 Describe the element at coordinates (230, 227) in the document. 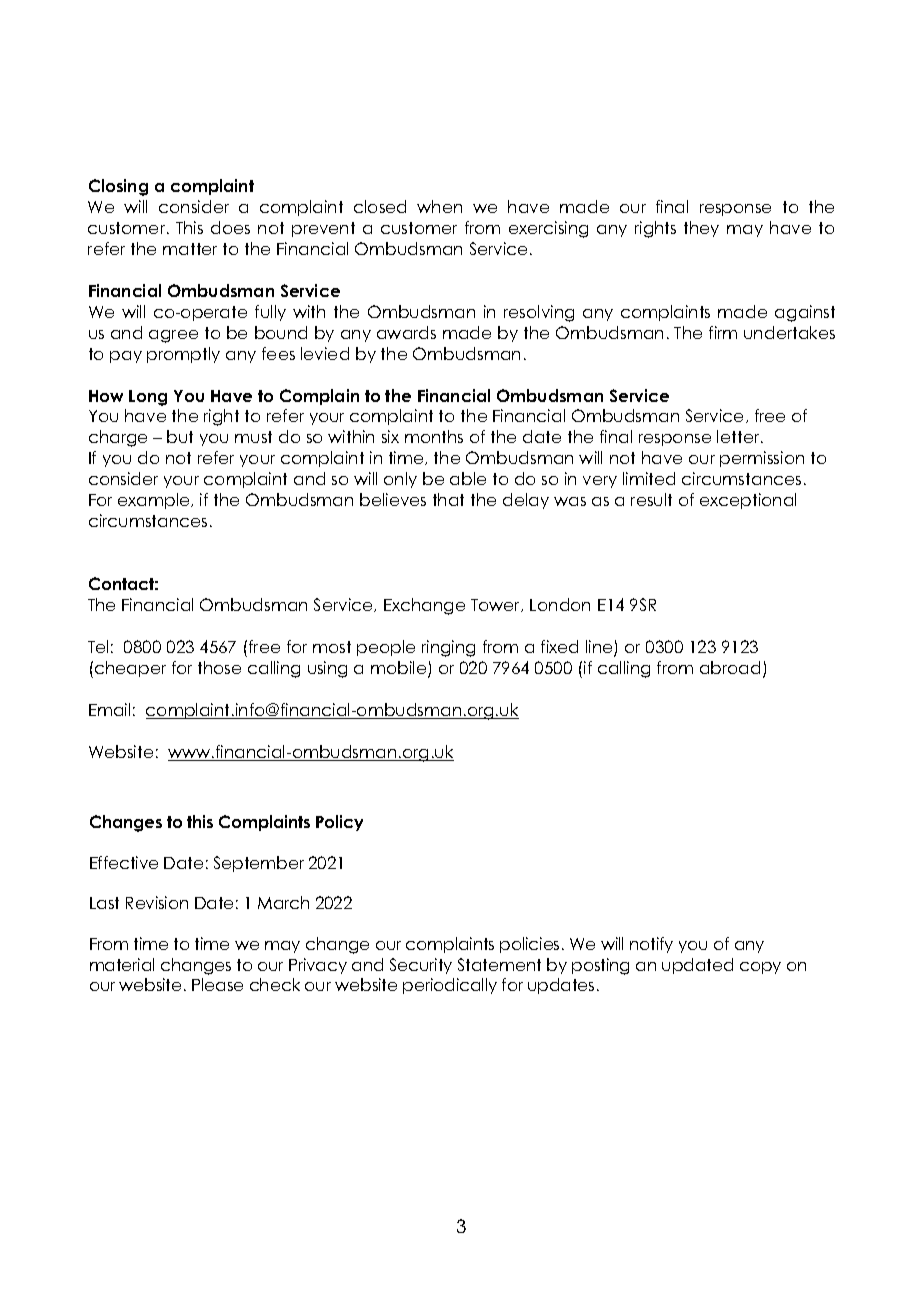

I see `does` at that location.
